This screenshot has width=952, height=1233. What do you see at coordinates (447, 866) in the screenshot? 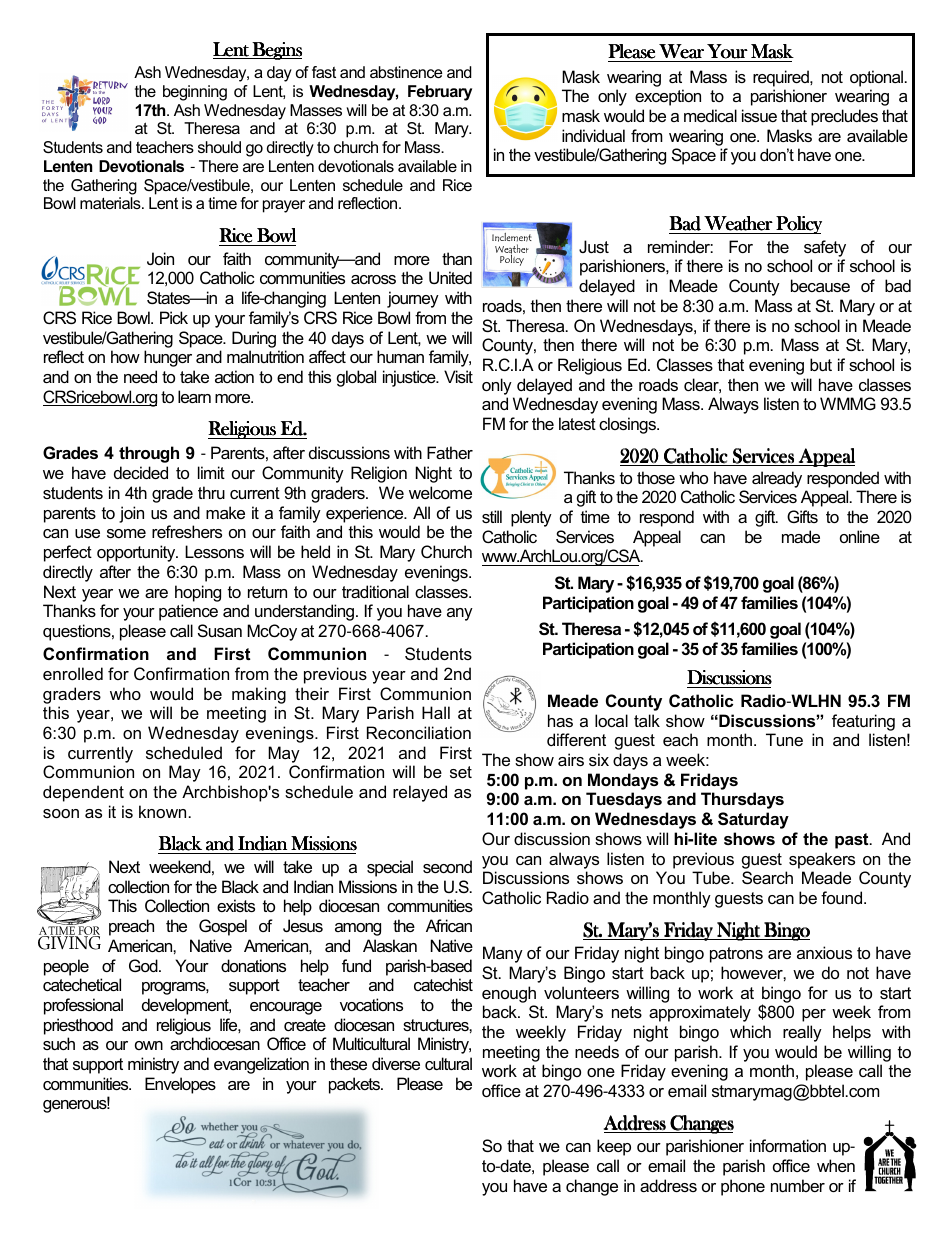
I see `second` at bounding box center [447, 866].
